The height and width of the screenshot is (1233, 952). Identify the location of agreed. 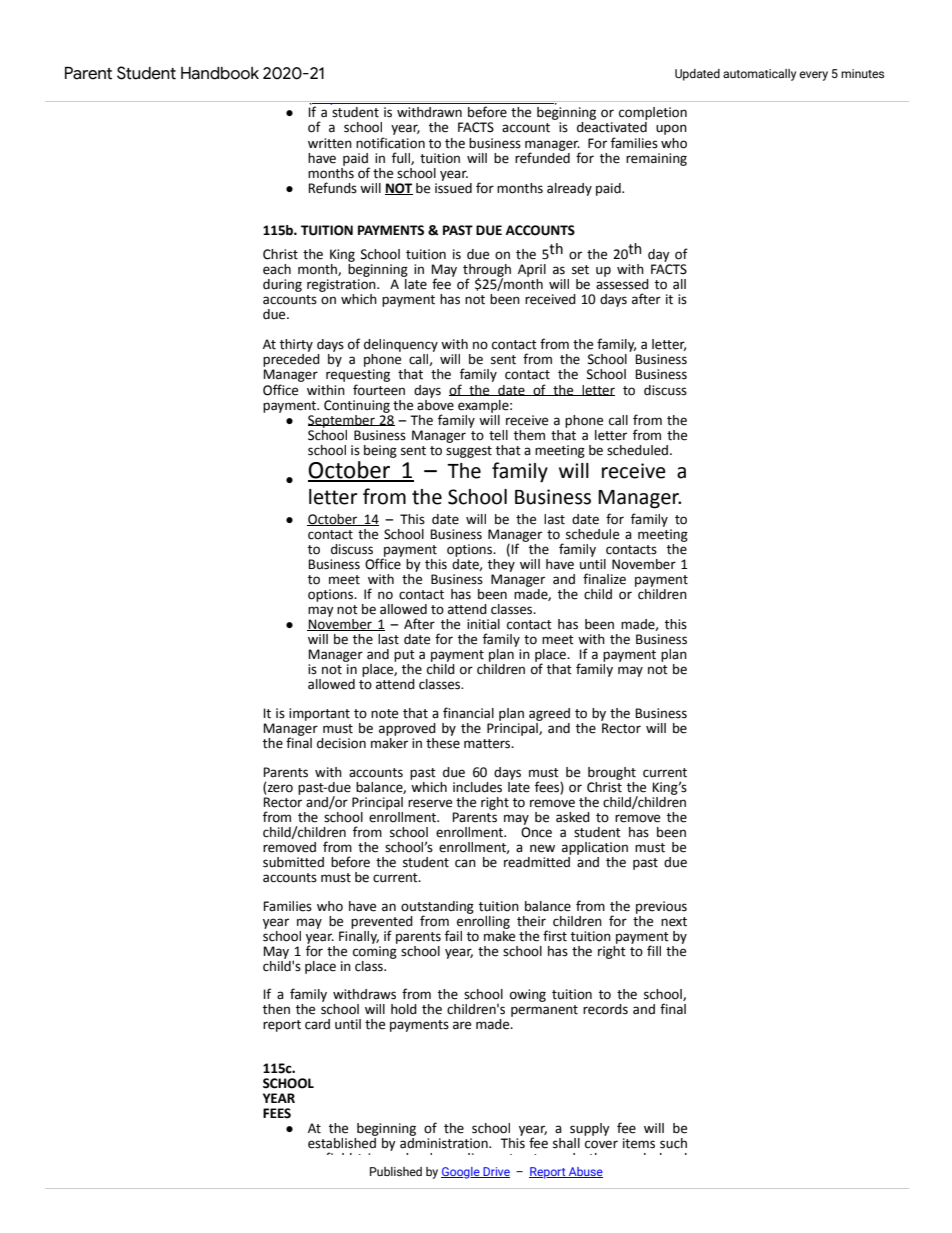
(549, 714).
